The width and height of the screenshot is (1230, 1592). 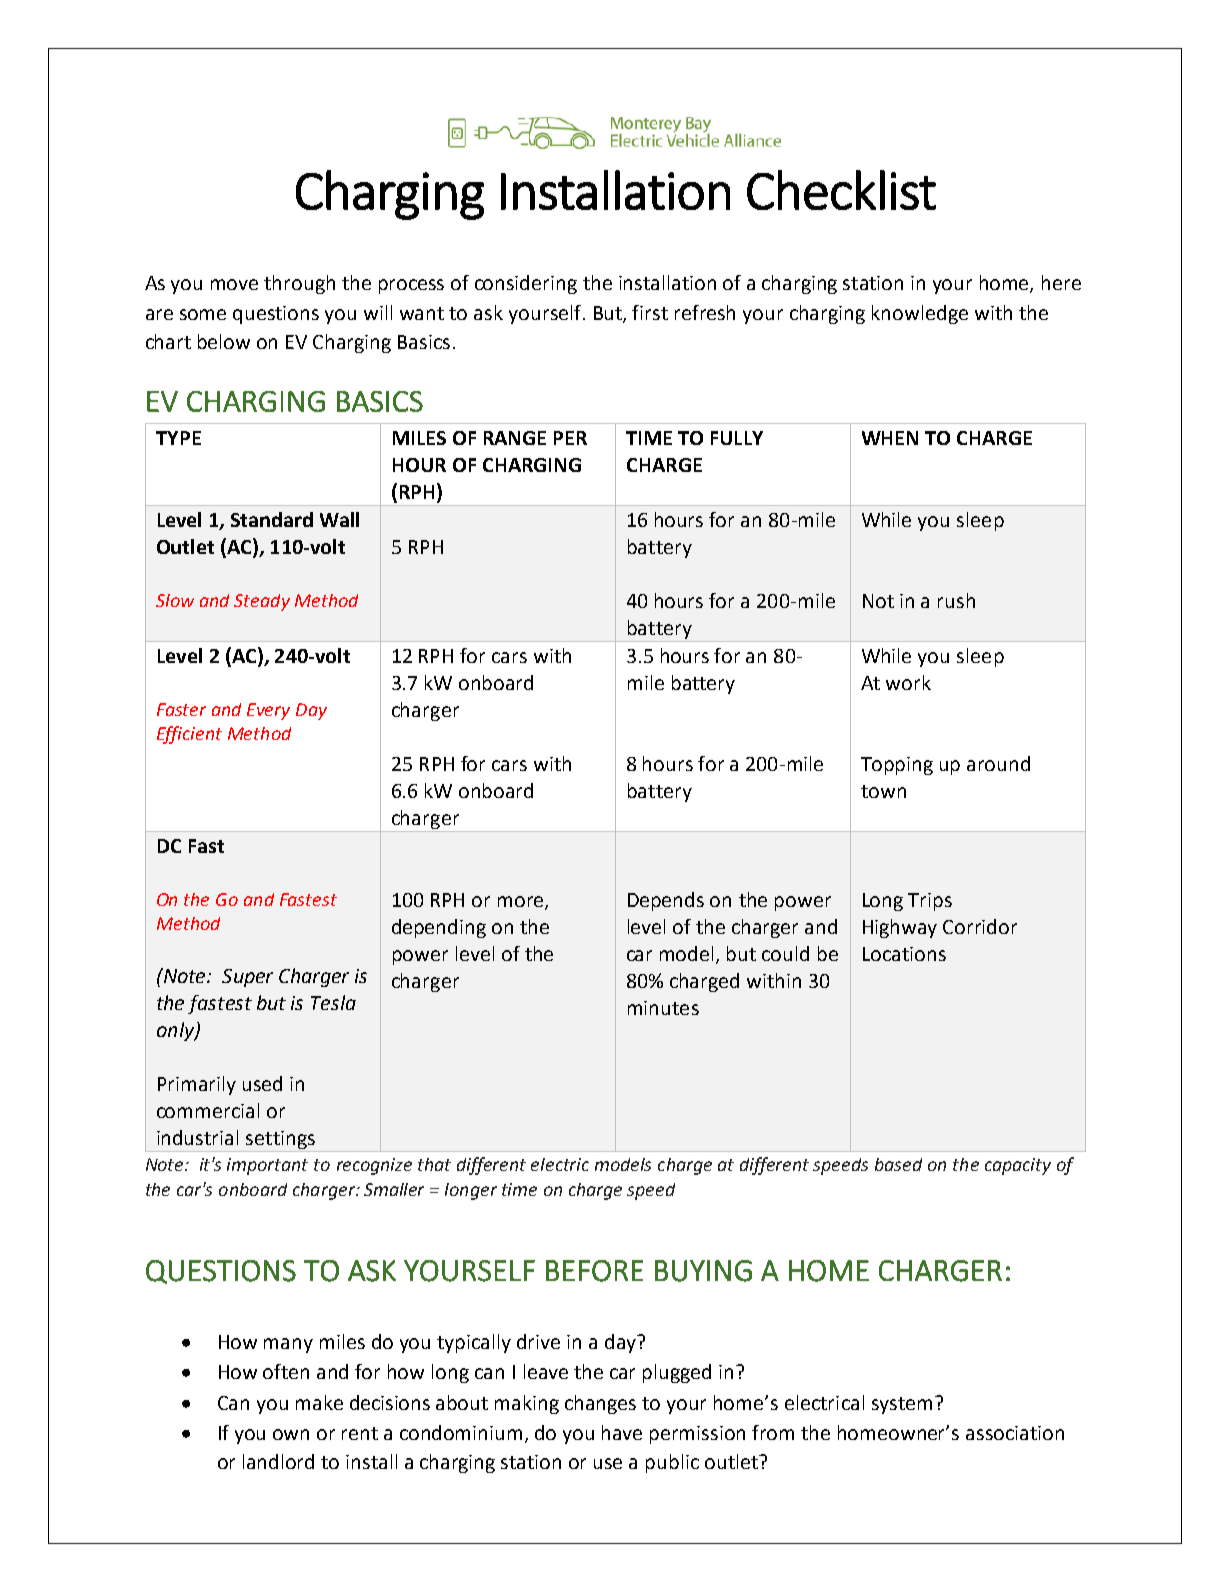 I want to click on Checklist, so click(x=841, y=190).
